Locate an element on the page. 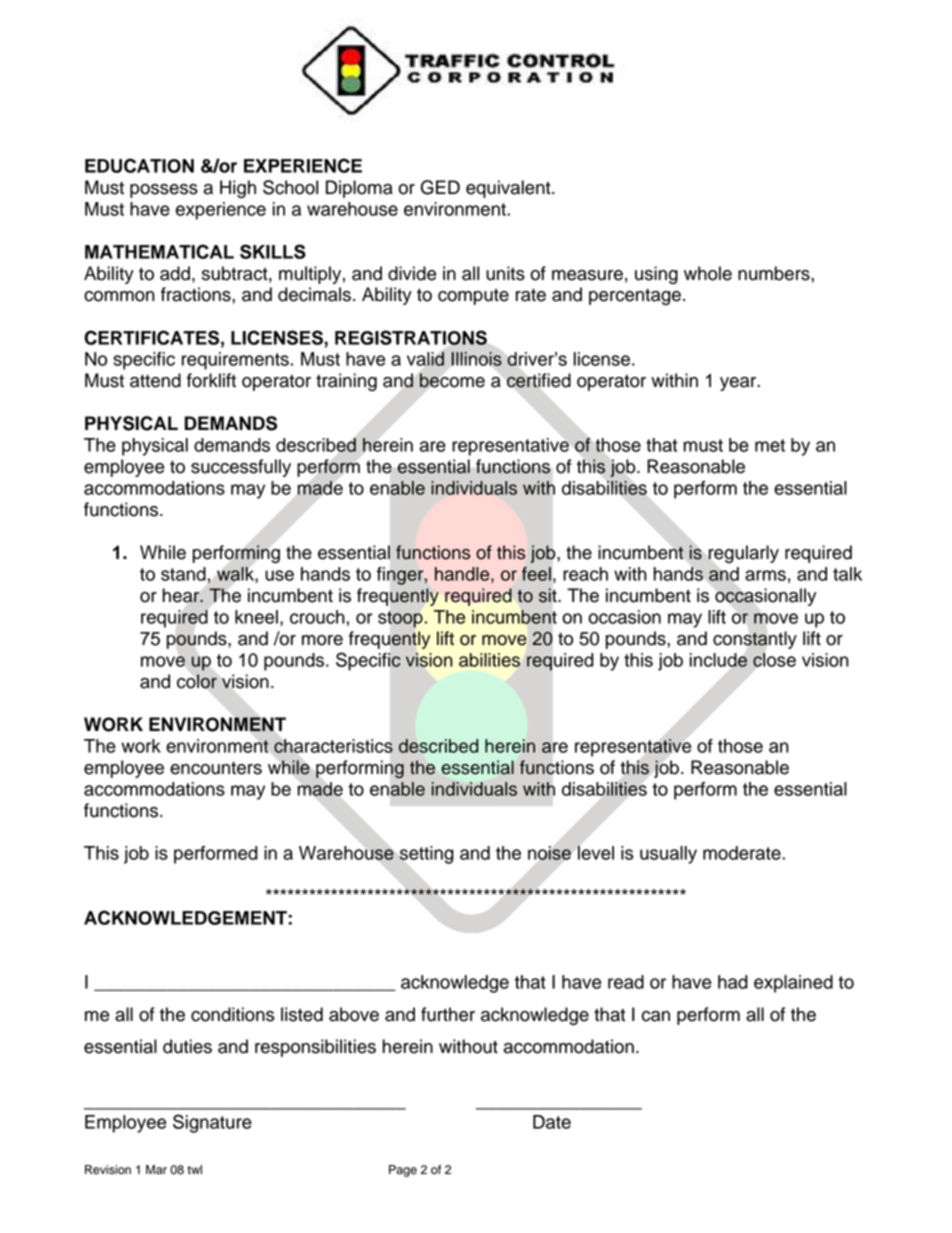 The image size is (952, 1233). conditions is located at coordinates (233, 1014).
